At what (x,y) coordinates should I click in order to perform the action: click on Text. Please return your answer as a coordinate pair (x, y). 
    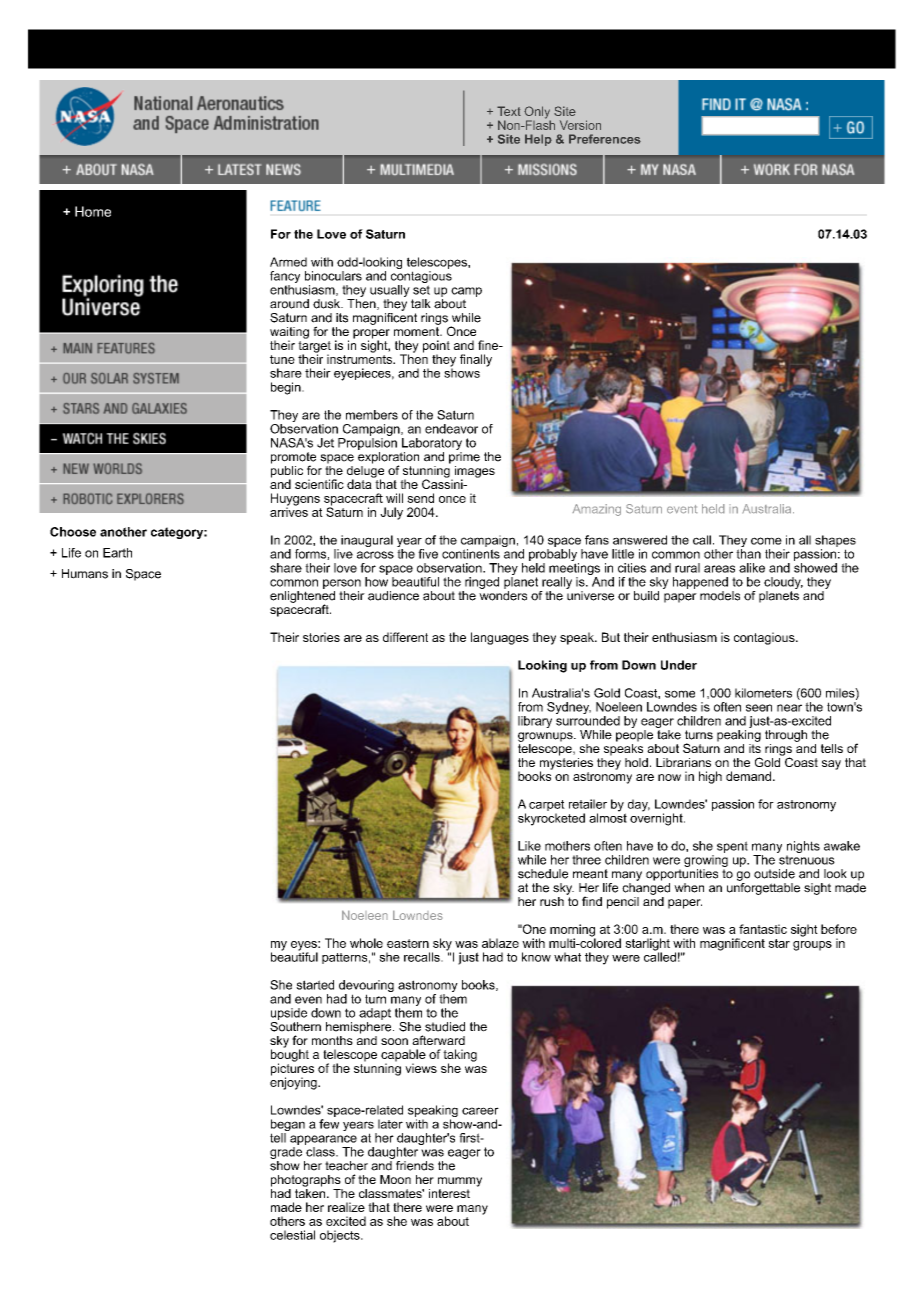
    Looking at the image, I should click on (509, 111).
